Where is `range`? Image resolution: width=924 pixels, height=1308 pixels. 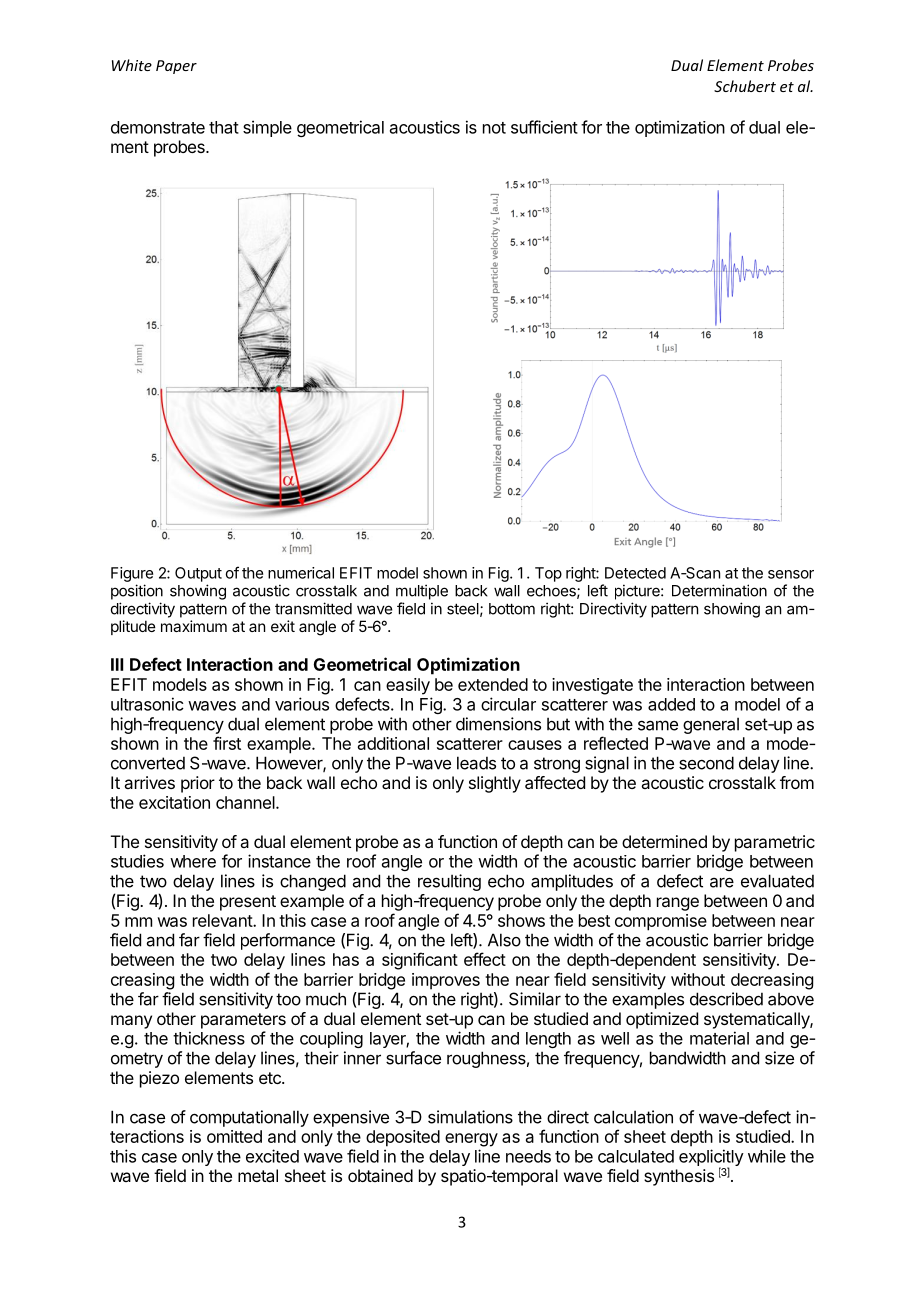
range is located at coordinates (678, 904).
